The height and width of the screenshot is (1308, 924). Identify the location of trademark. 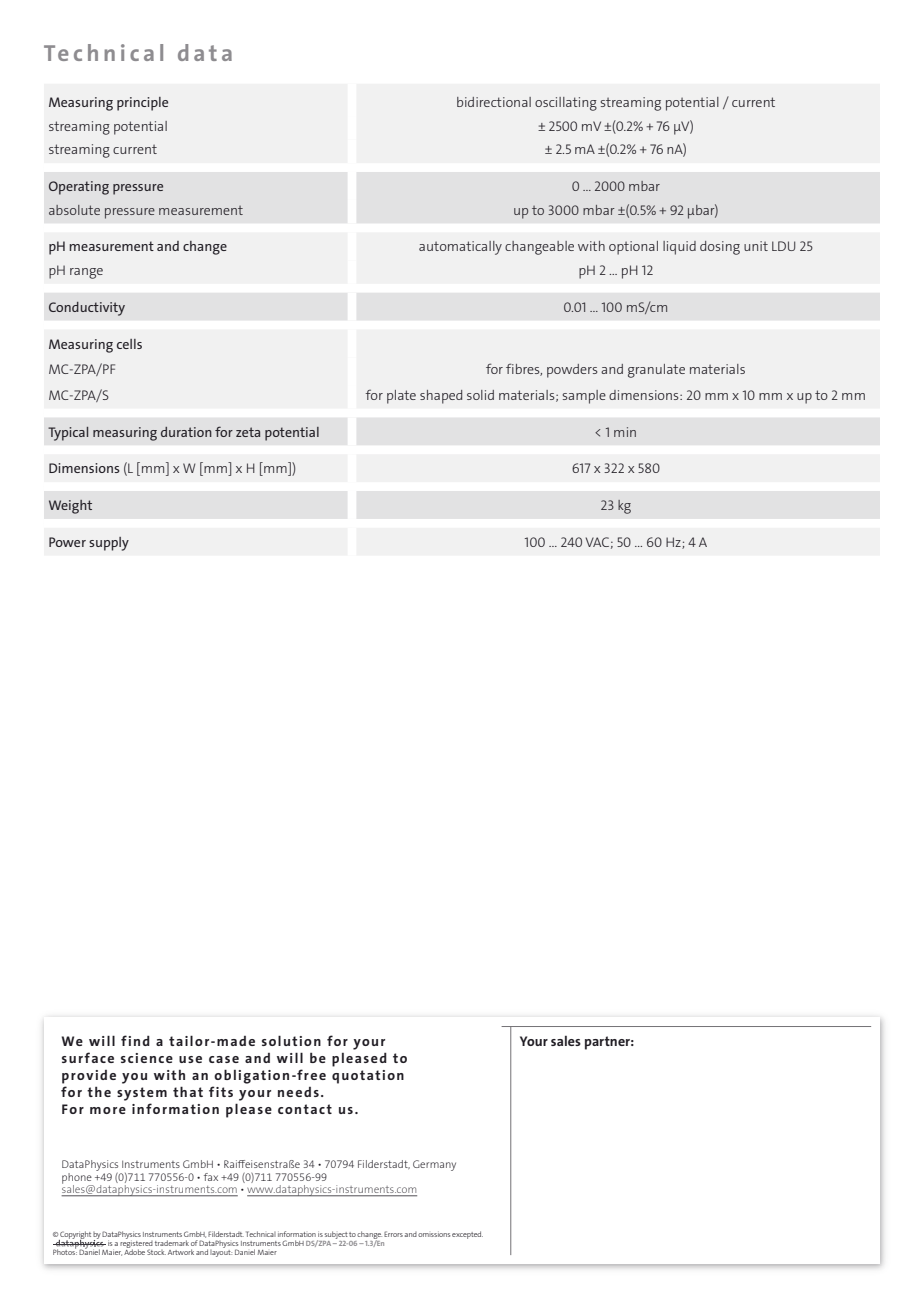
(172, 1243).
